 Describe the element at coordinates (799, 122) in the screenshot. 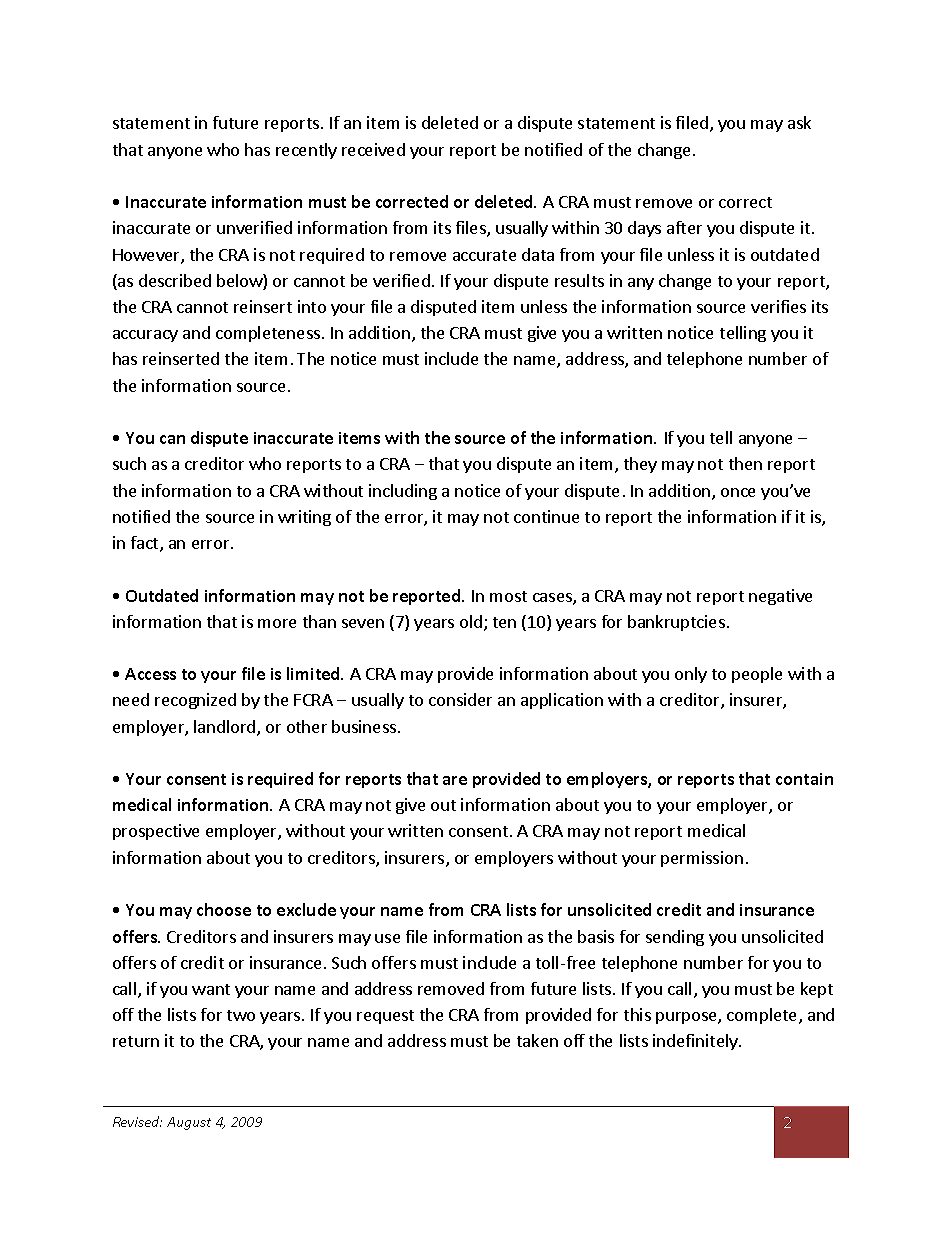

I see `ask` at that location.
